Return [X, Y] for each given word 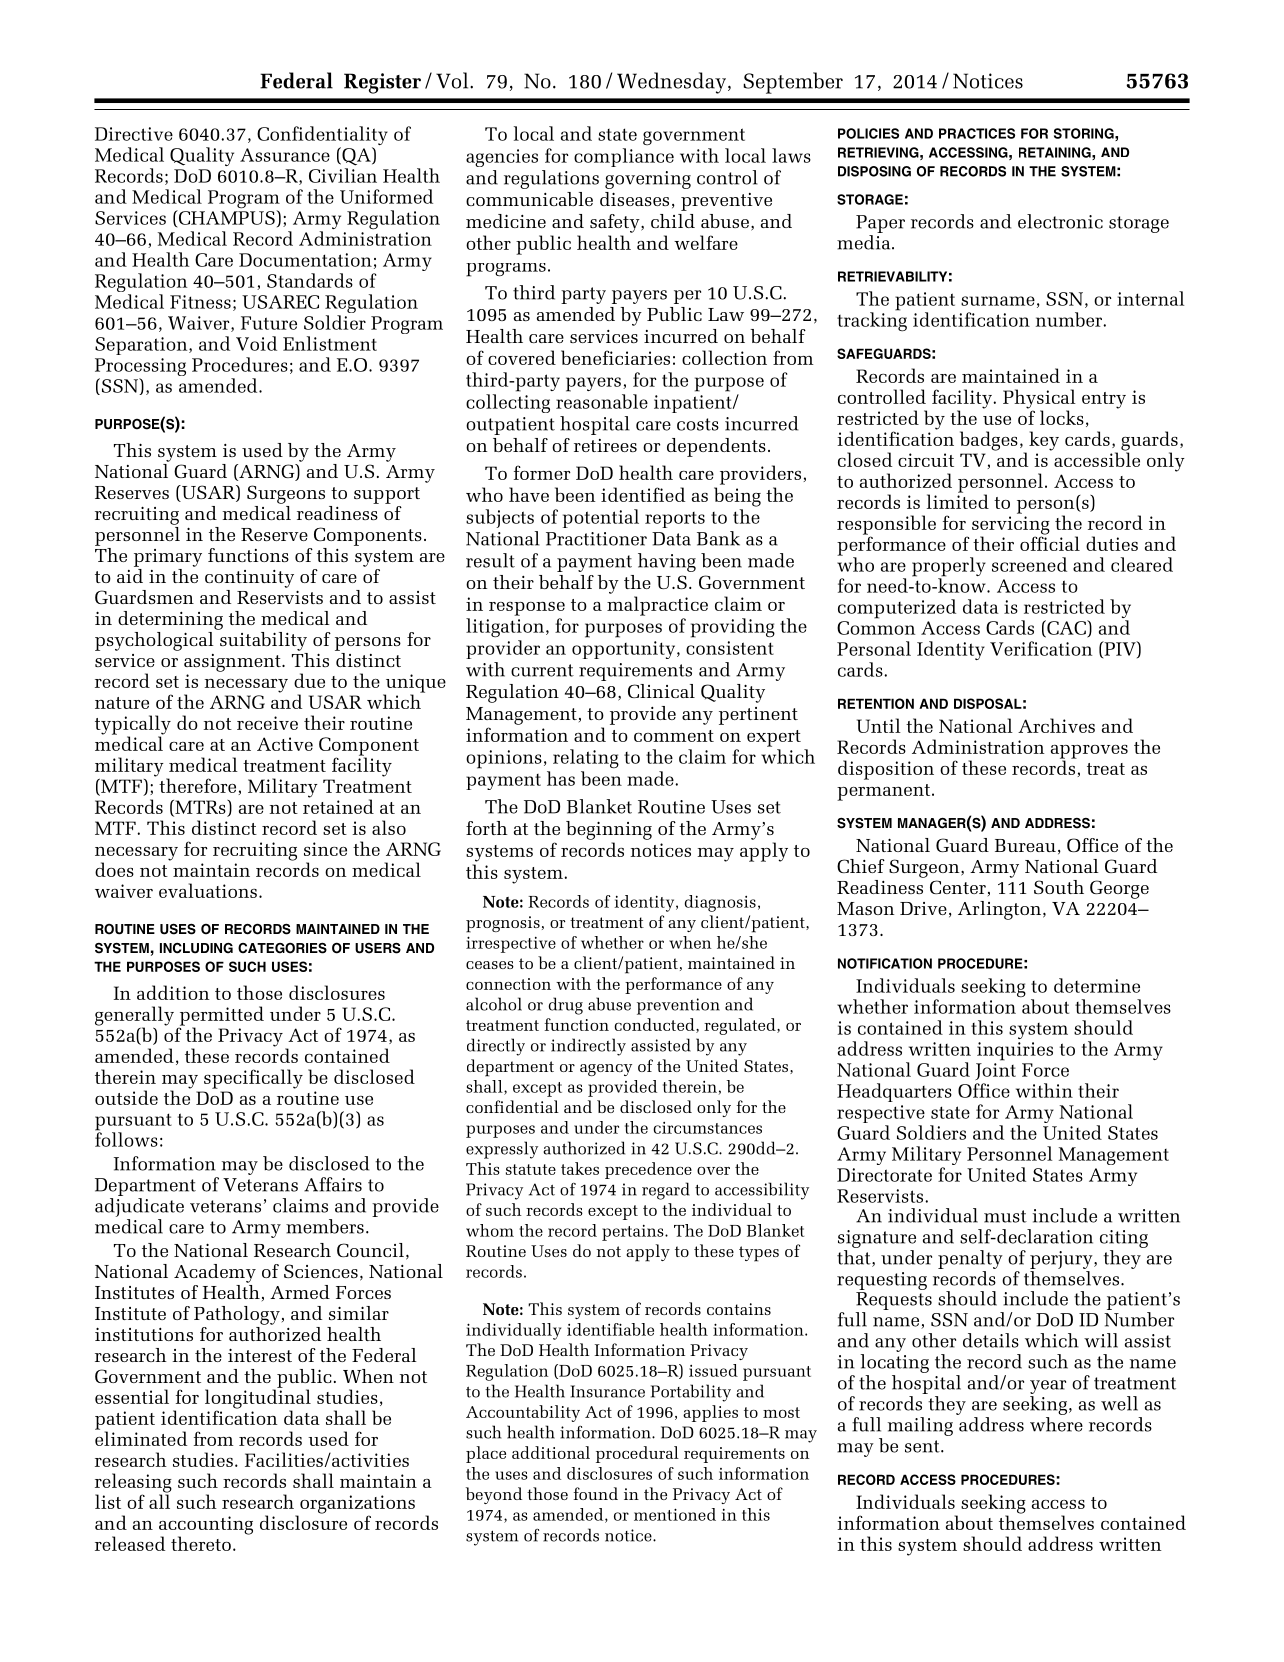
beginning [609, 830]
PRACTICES [977, 133]
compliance [624, 157]
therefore [199, 786]
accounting [206, 1526]
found [595, 1493]
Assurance [285, 155]
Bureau [1025, 845]
